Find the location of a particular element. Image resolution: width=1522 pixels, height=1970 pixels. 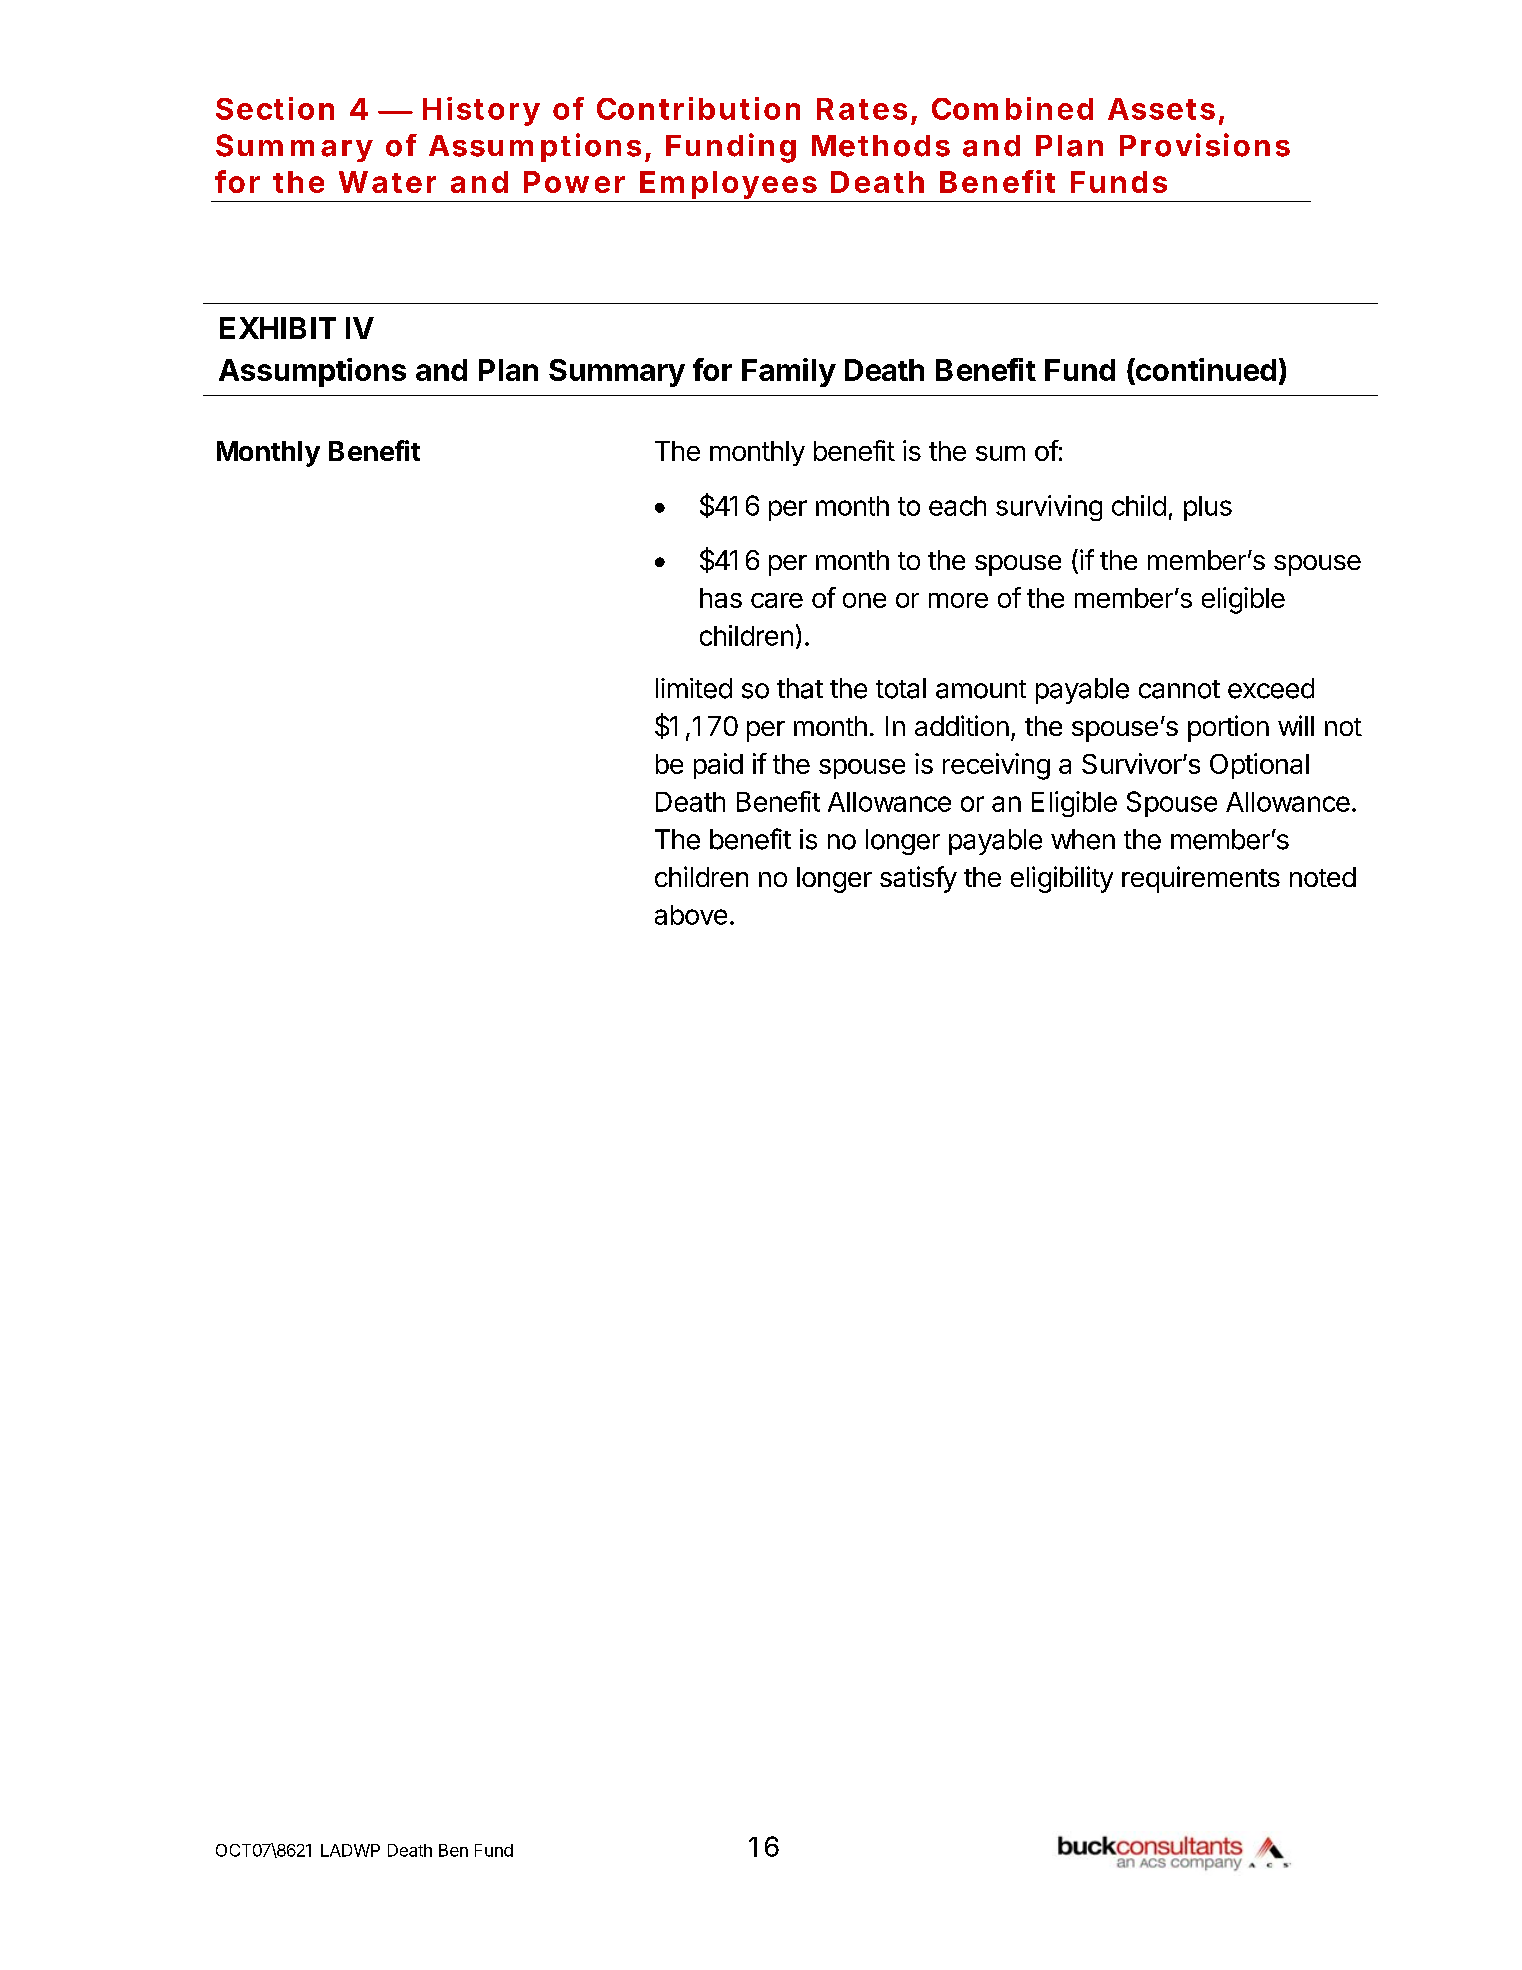

has is located at coordinates (721, 598).
